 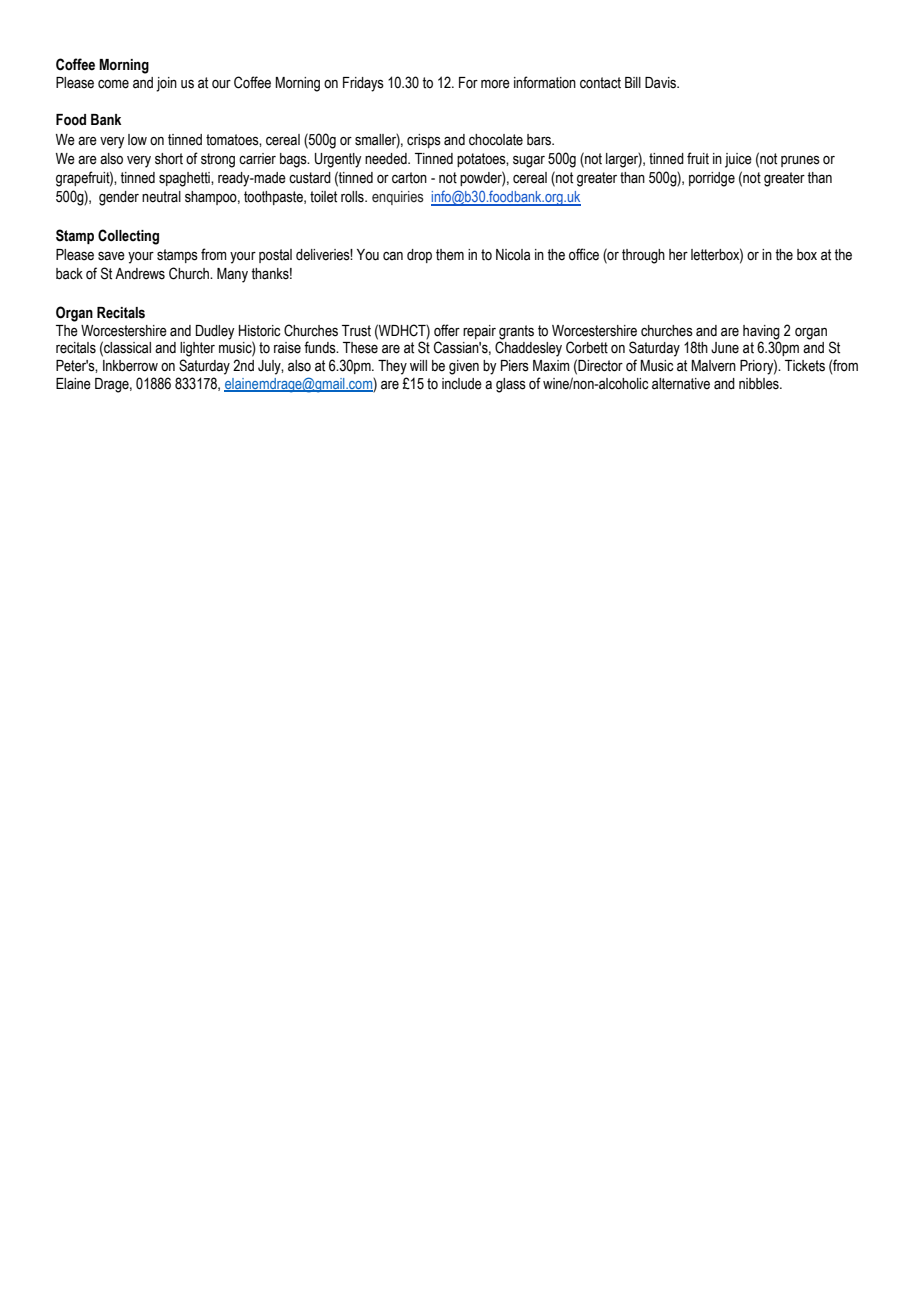 What do you see at coordinates (738, 160) in the document?
I see `juice` at bounding box center [738, 160].
